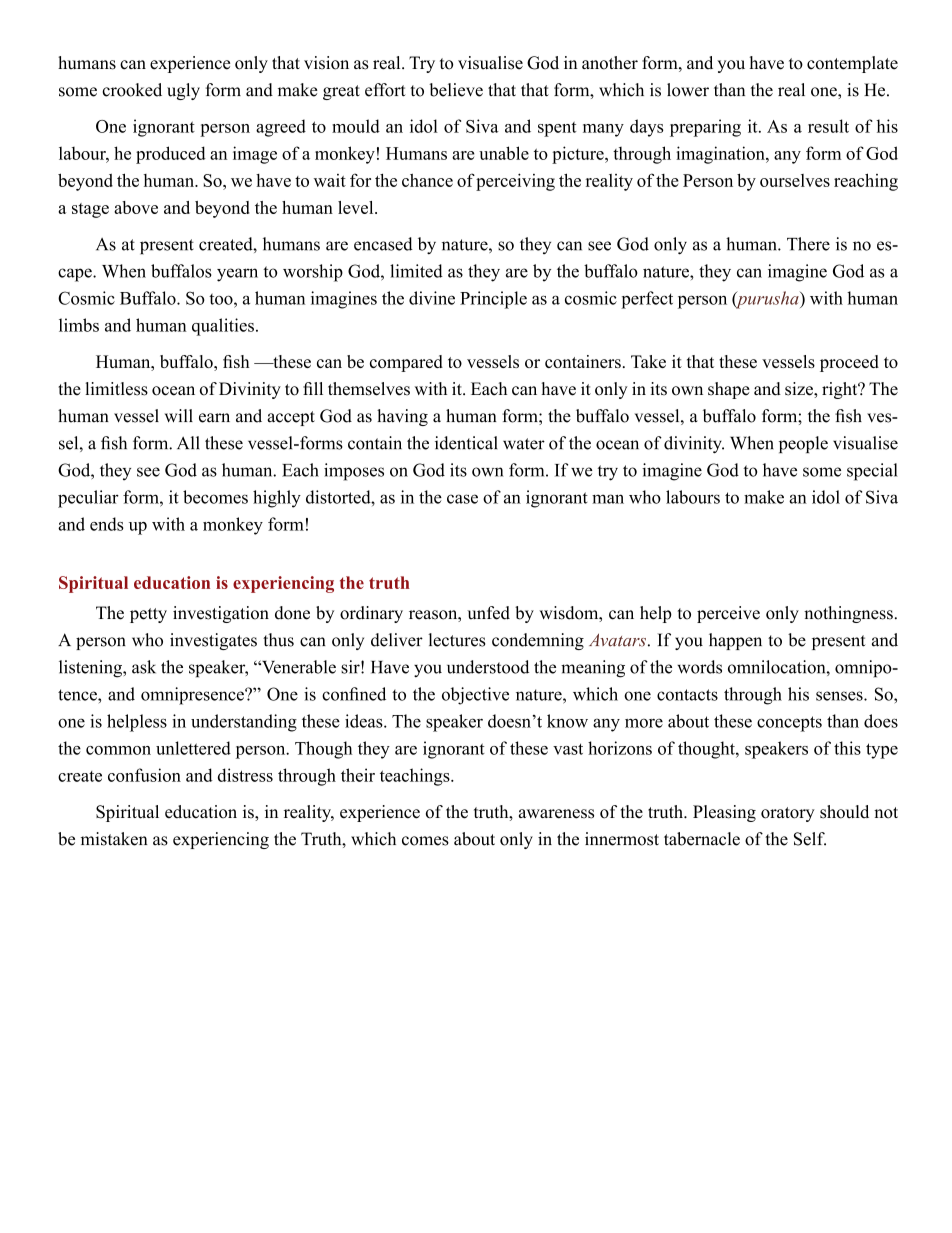 The height and width of the screenshot is (1233, 952). I want to click on believe, so click(456, 90).
